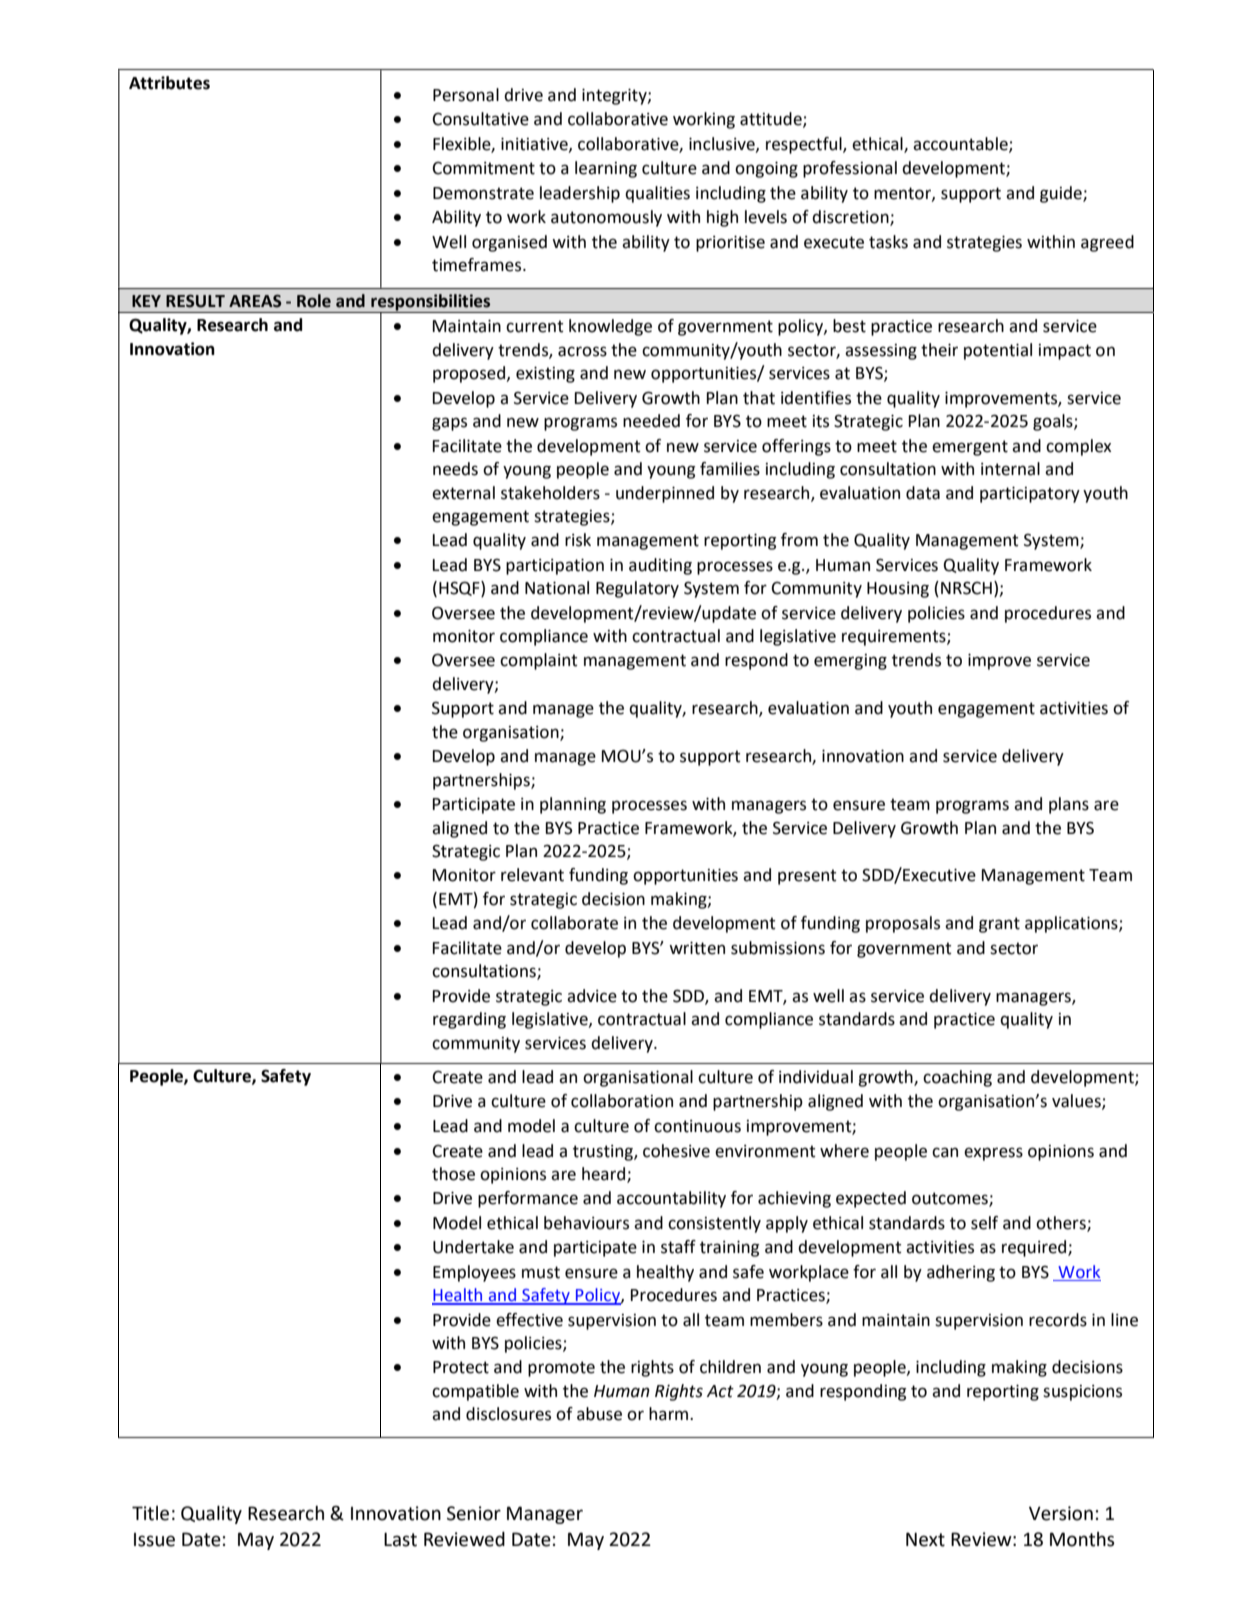 The image size is (1250, 1617). I want to click on learning, so click(606, 169).
